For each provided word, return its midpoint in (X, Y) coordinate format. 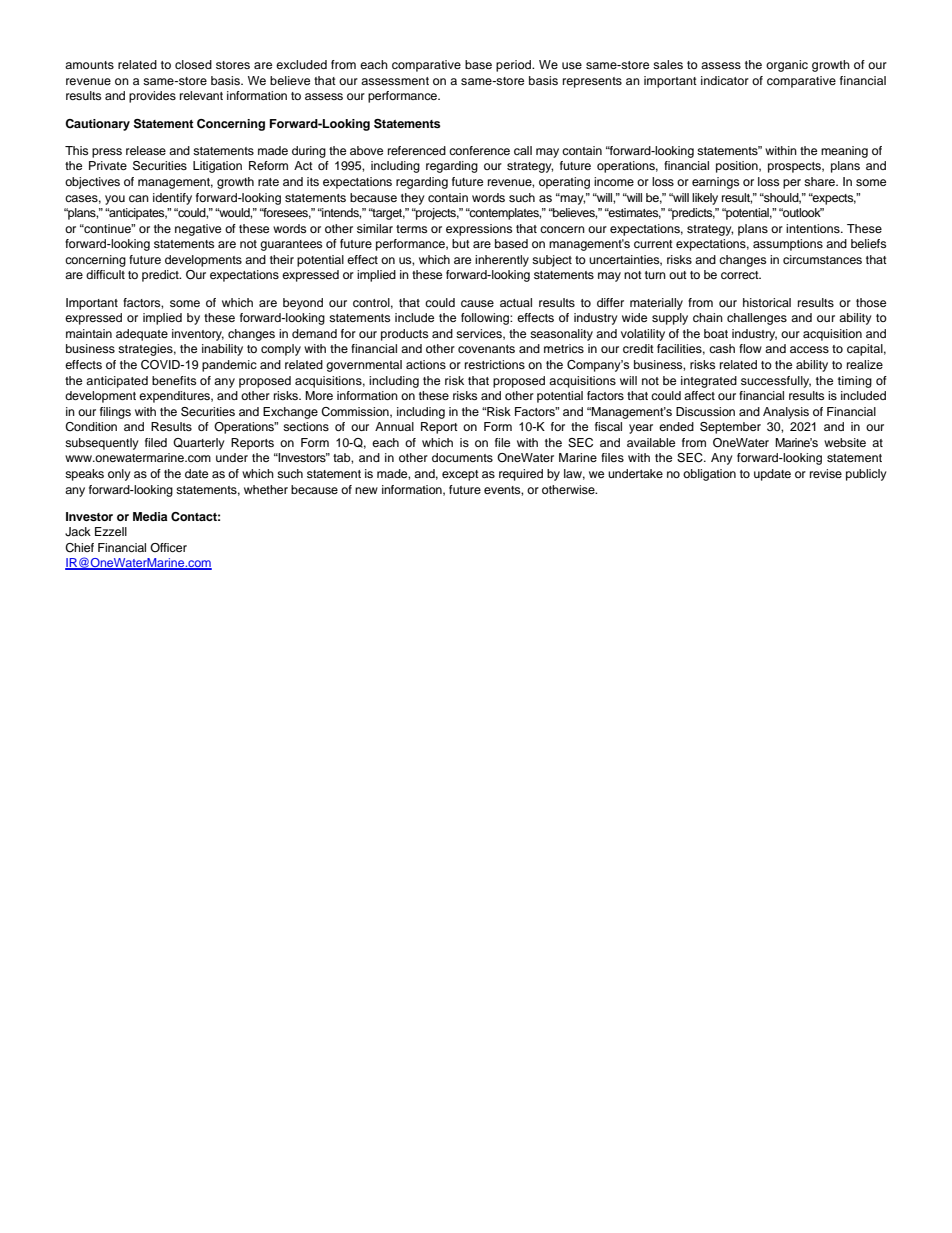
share (821, 181)
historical (767, 302)
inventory (198, 335)
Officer (168, 547)
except (460, 475)
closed (193, 64)
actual (516, 302)
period (515, 66)
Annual (394, 426)
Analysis (786, 413)
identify (172, 199)
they (413, 199)
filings (115, 413)
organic (787, 66)
